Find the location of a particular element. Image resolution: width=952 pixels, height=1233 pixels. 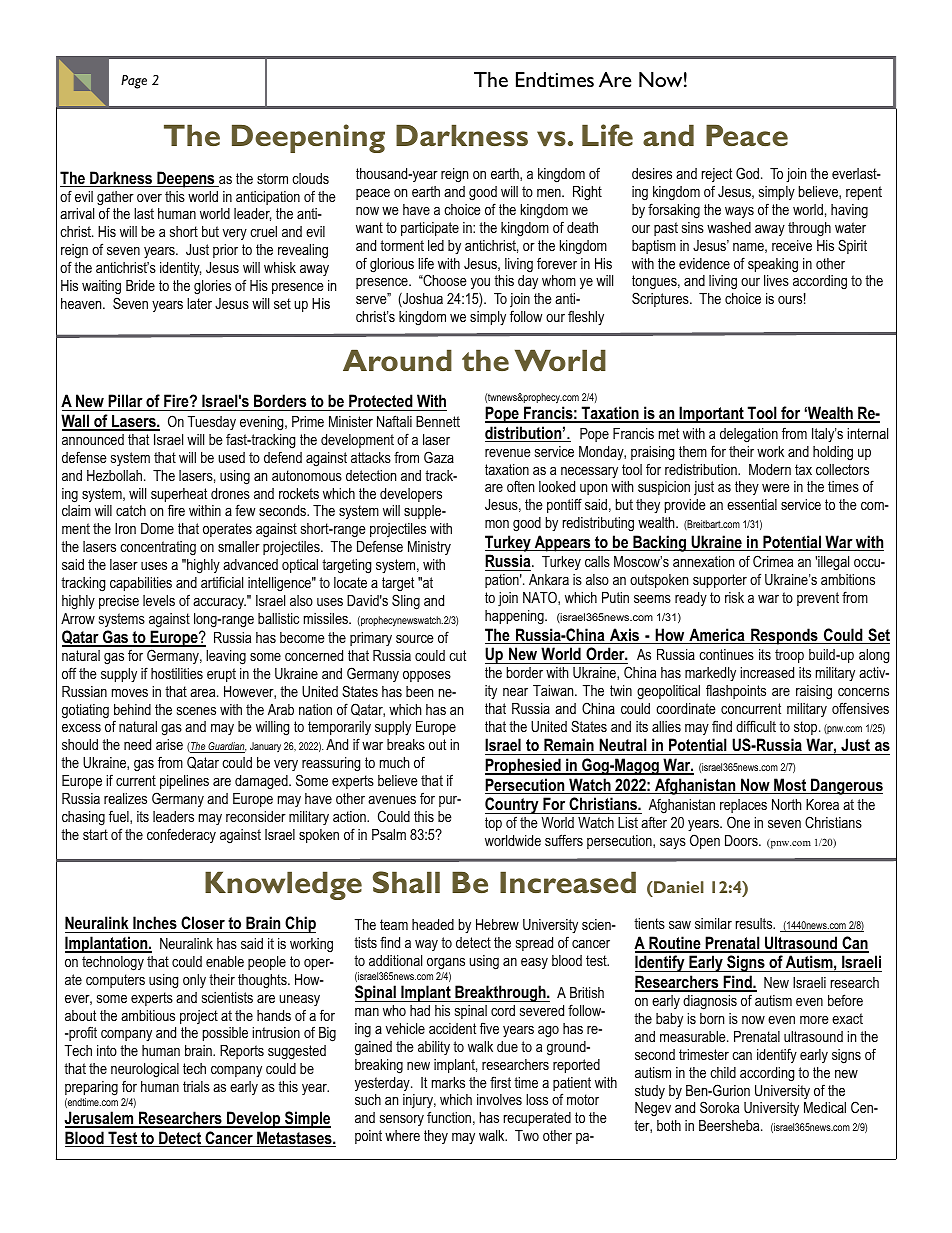

Medical is located at coordinates (825, 1107).
